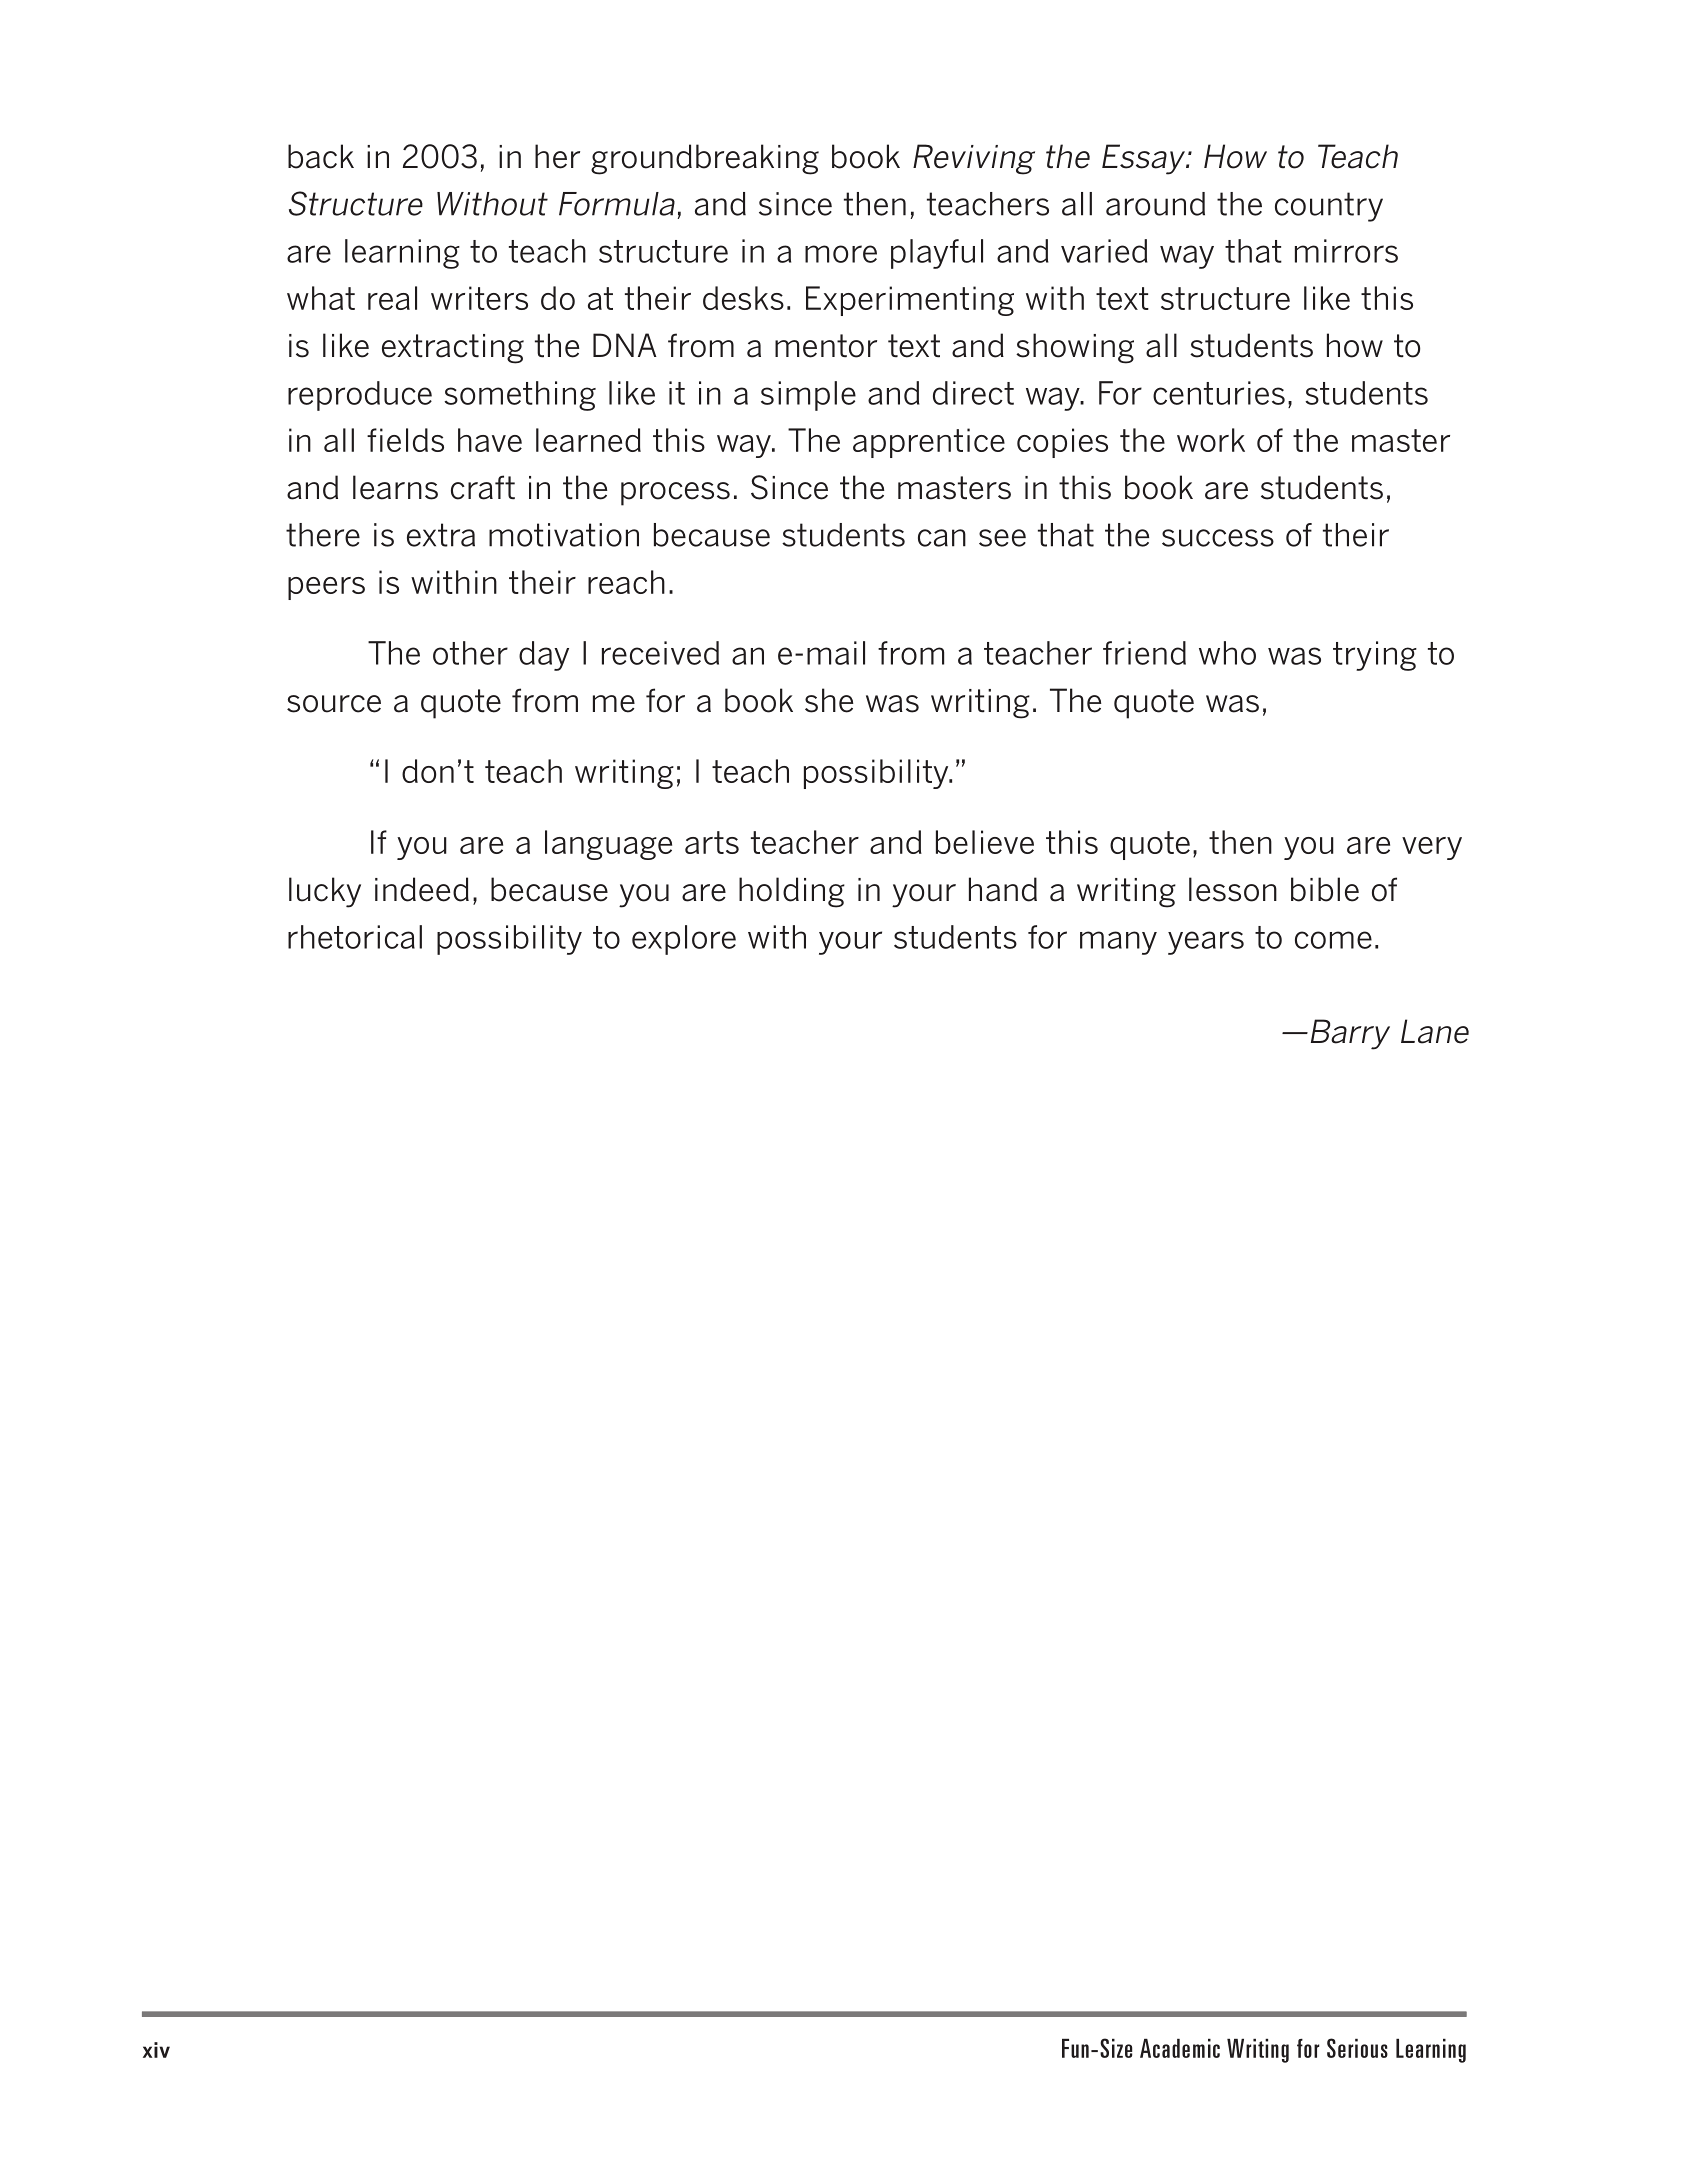 This image has width=1703, height=2176. I want to click on she, so click(829, 700).
